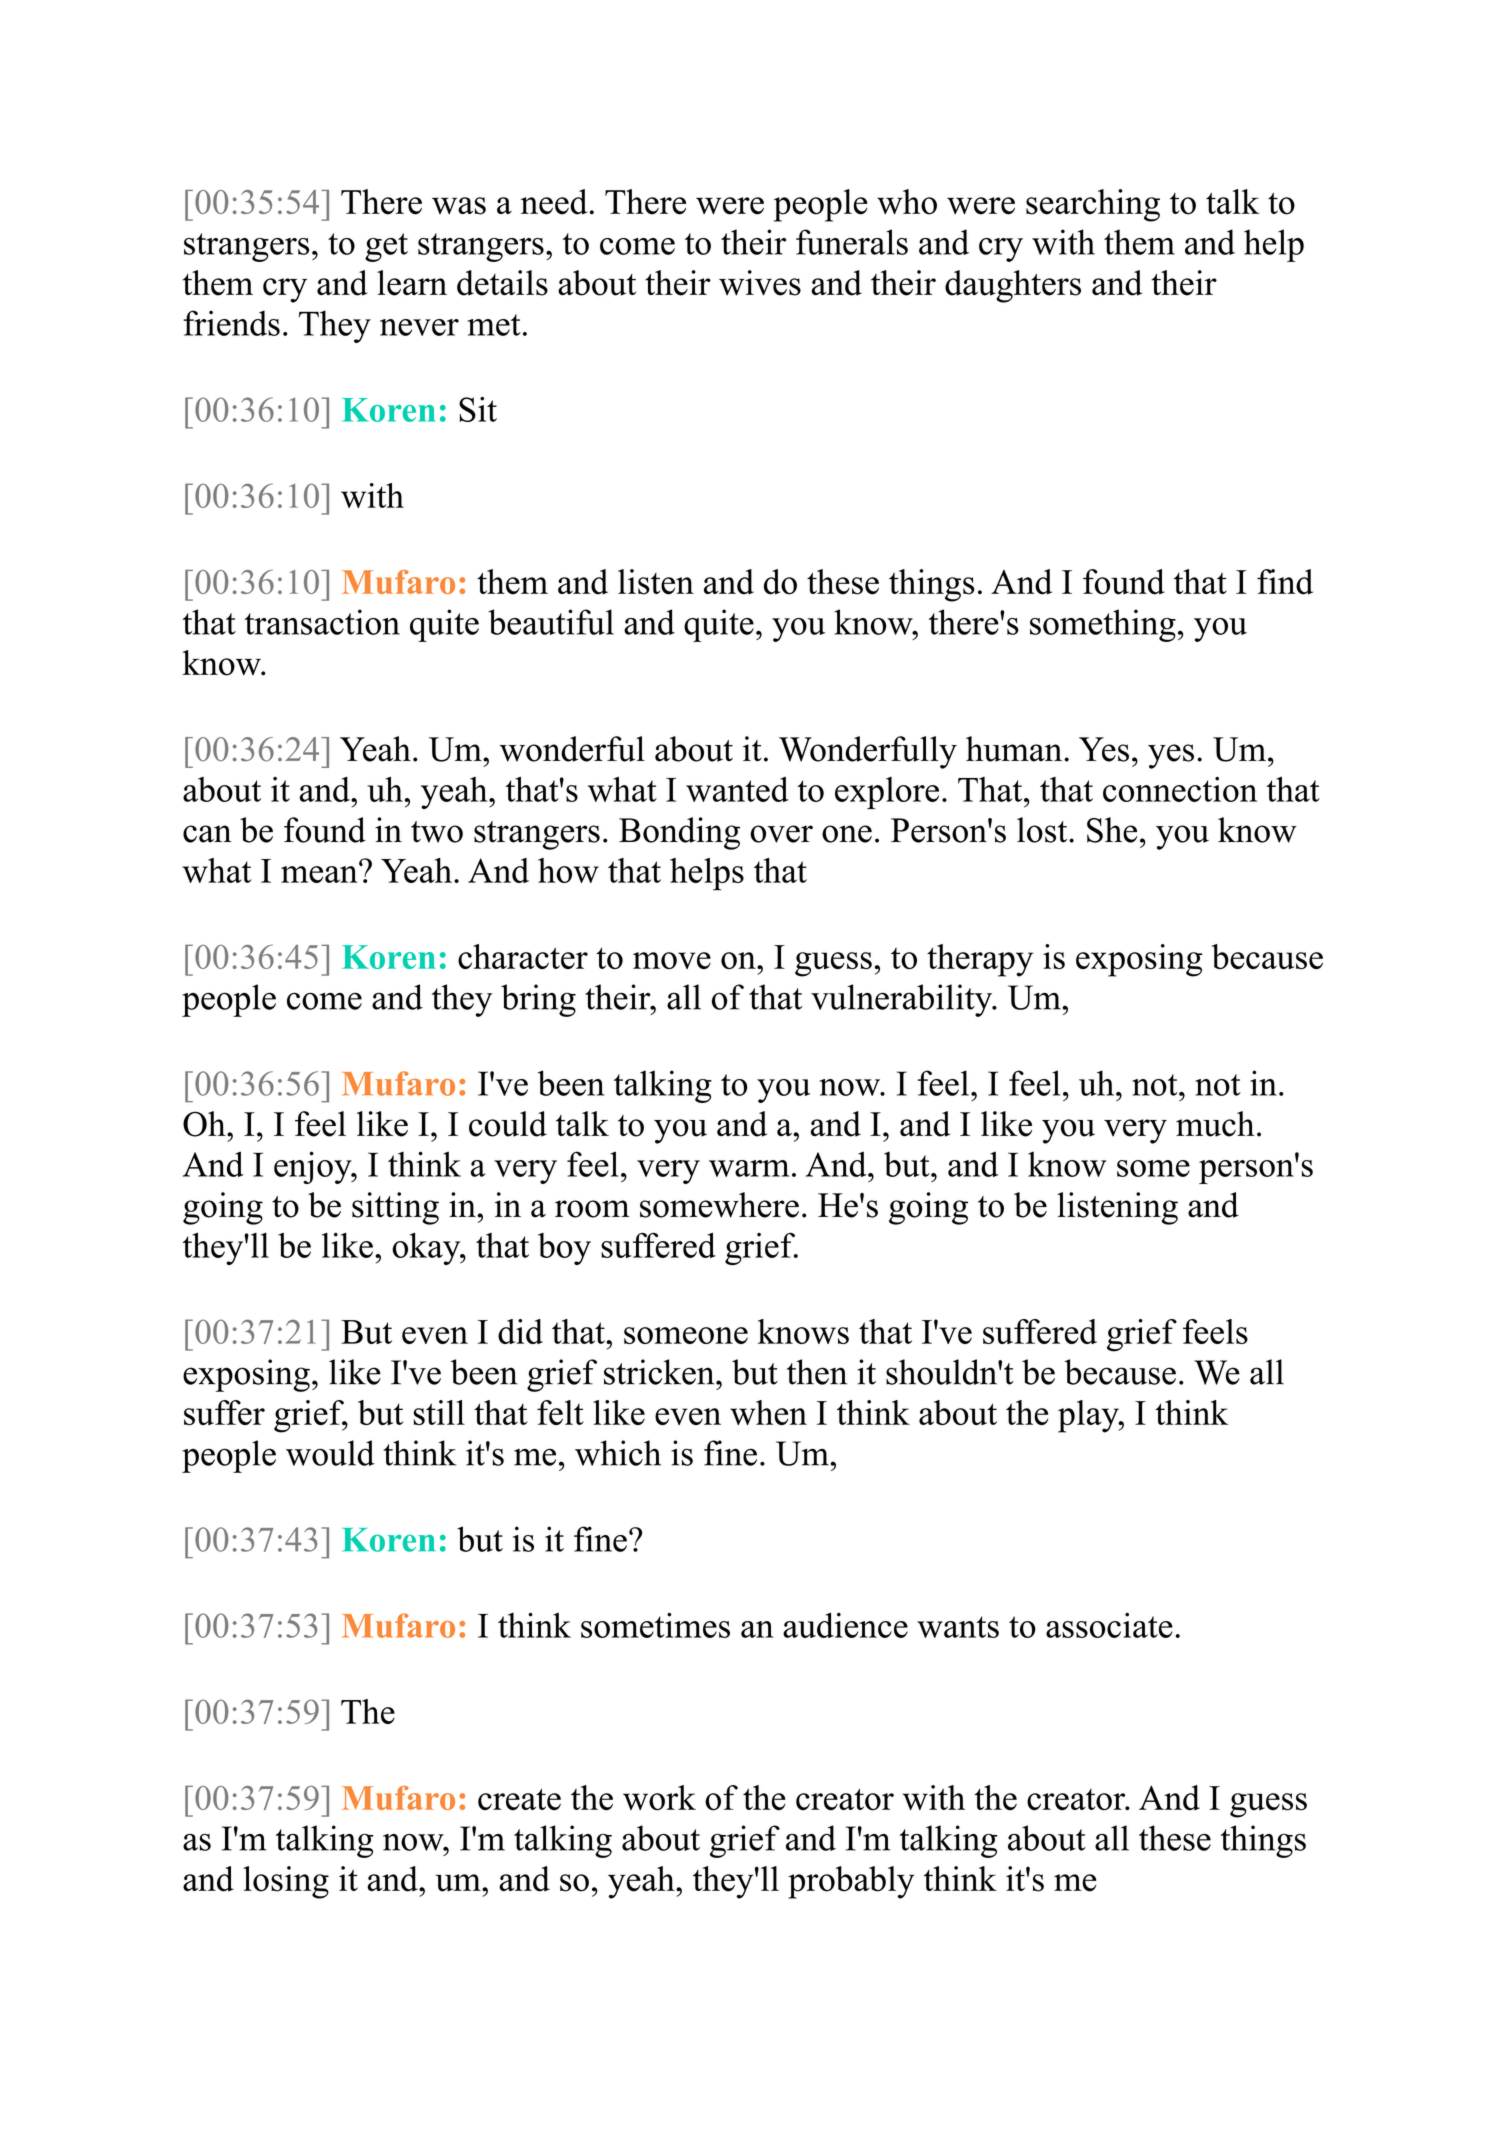  Describe the element at coordinates (760, 283) in the image. I see `wives` at that location.
